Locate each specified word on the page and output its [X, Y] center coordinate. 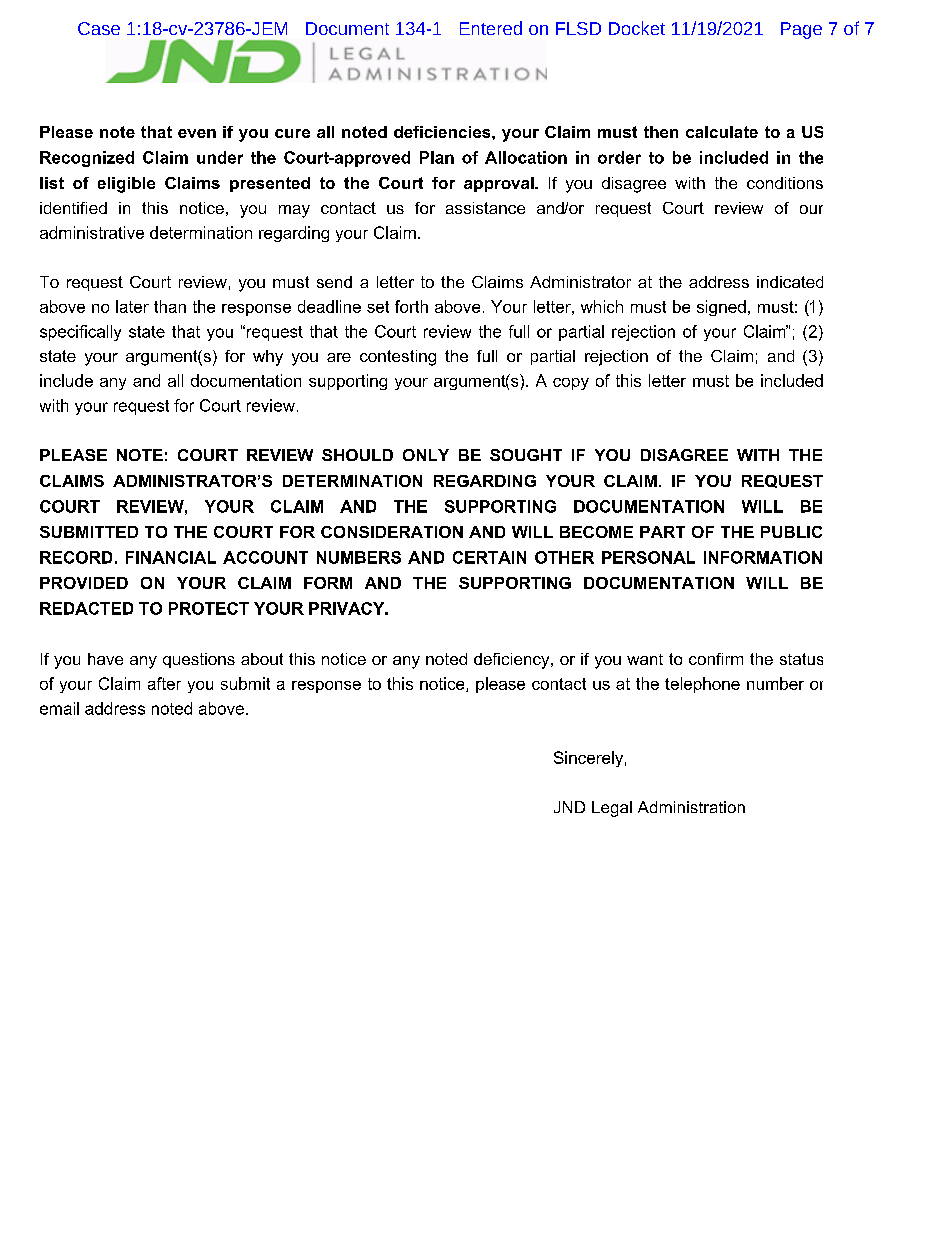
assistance [485, 208]
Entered [491, 28]
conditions [785, 183]
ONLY [426, 455]
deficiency [513, 661]
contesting [398, 358]
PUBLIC [791, 532]
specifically [80, 333]
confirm [716, 659]
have [105, 659]
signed [721, 308]
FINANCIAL [171, 557]
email [59, 708]
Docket [637, 28]
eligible [126, 185]
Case [99, 28]
